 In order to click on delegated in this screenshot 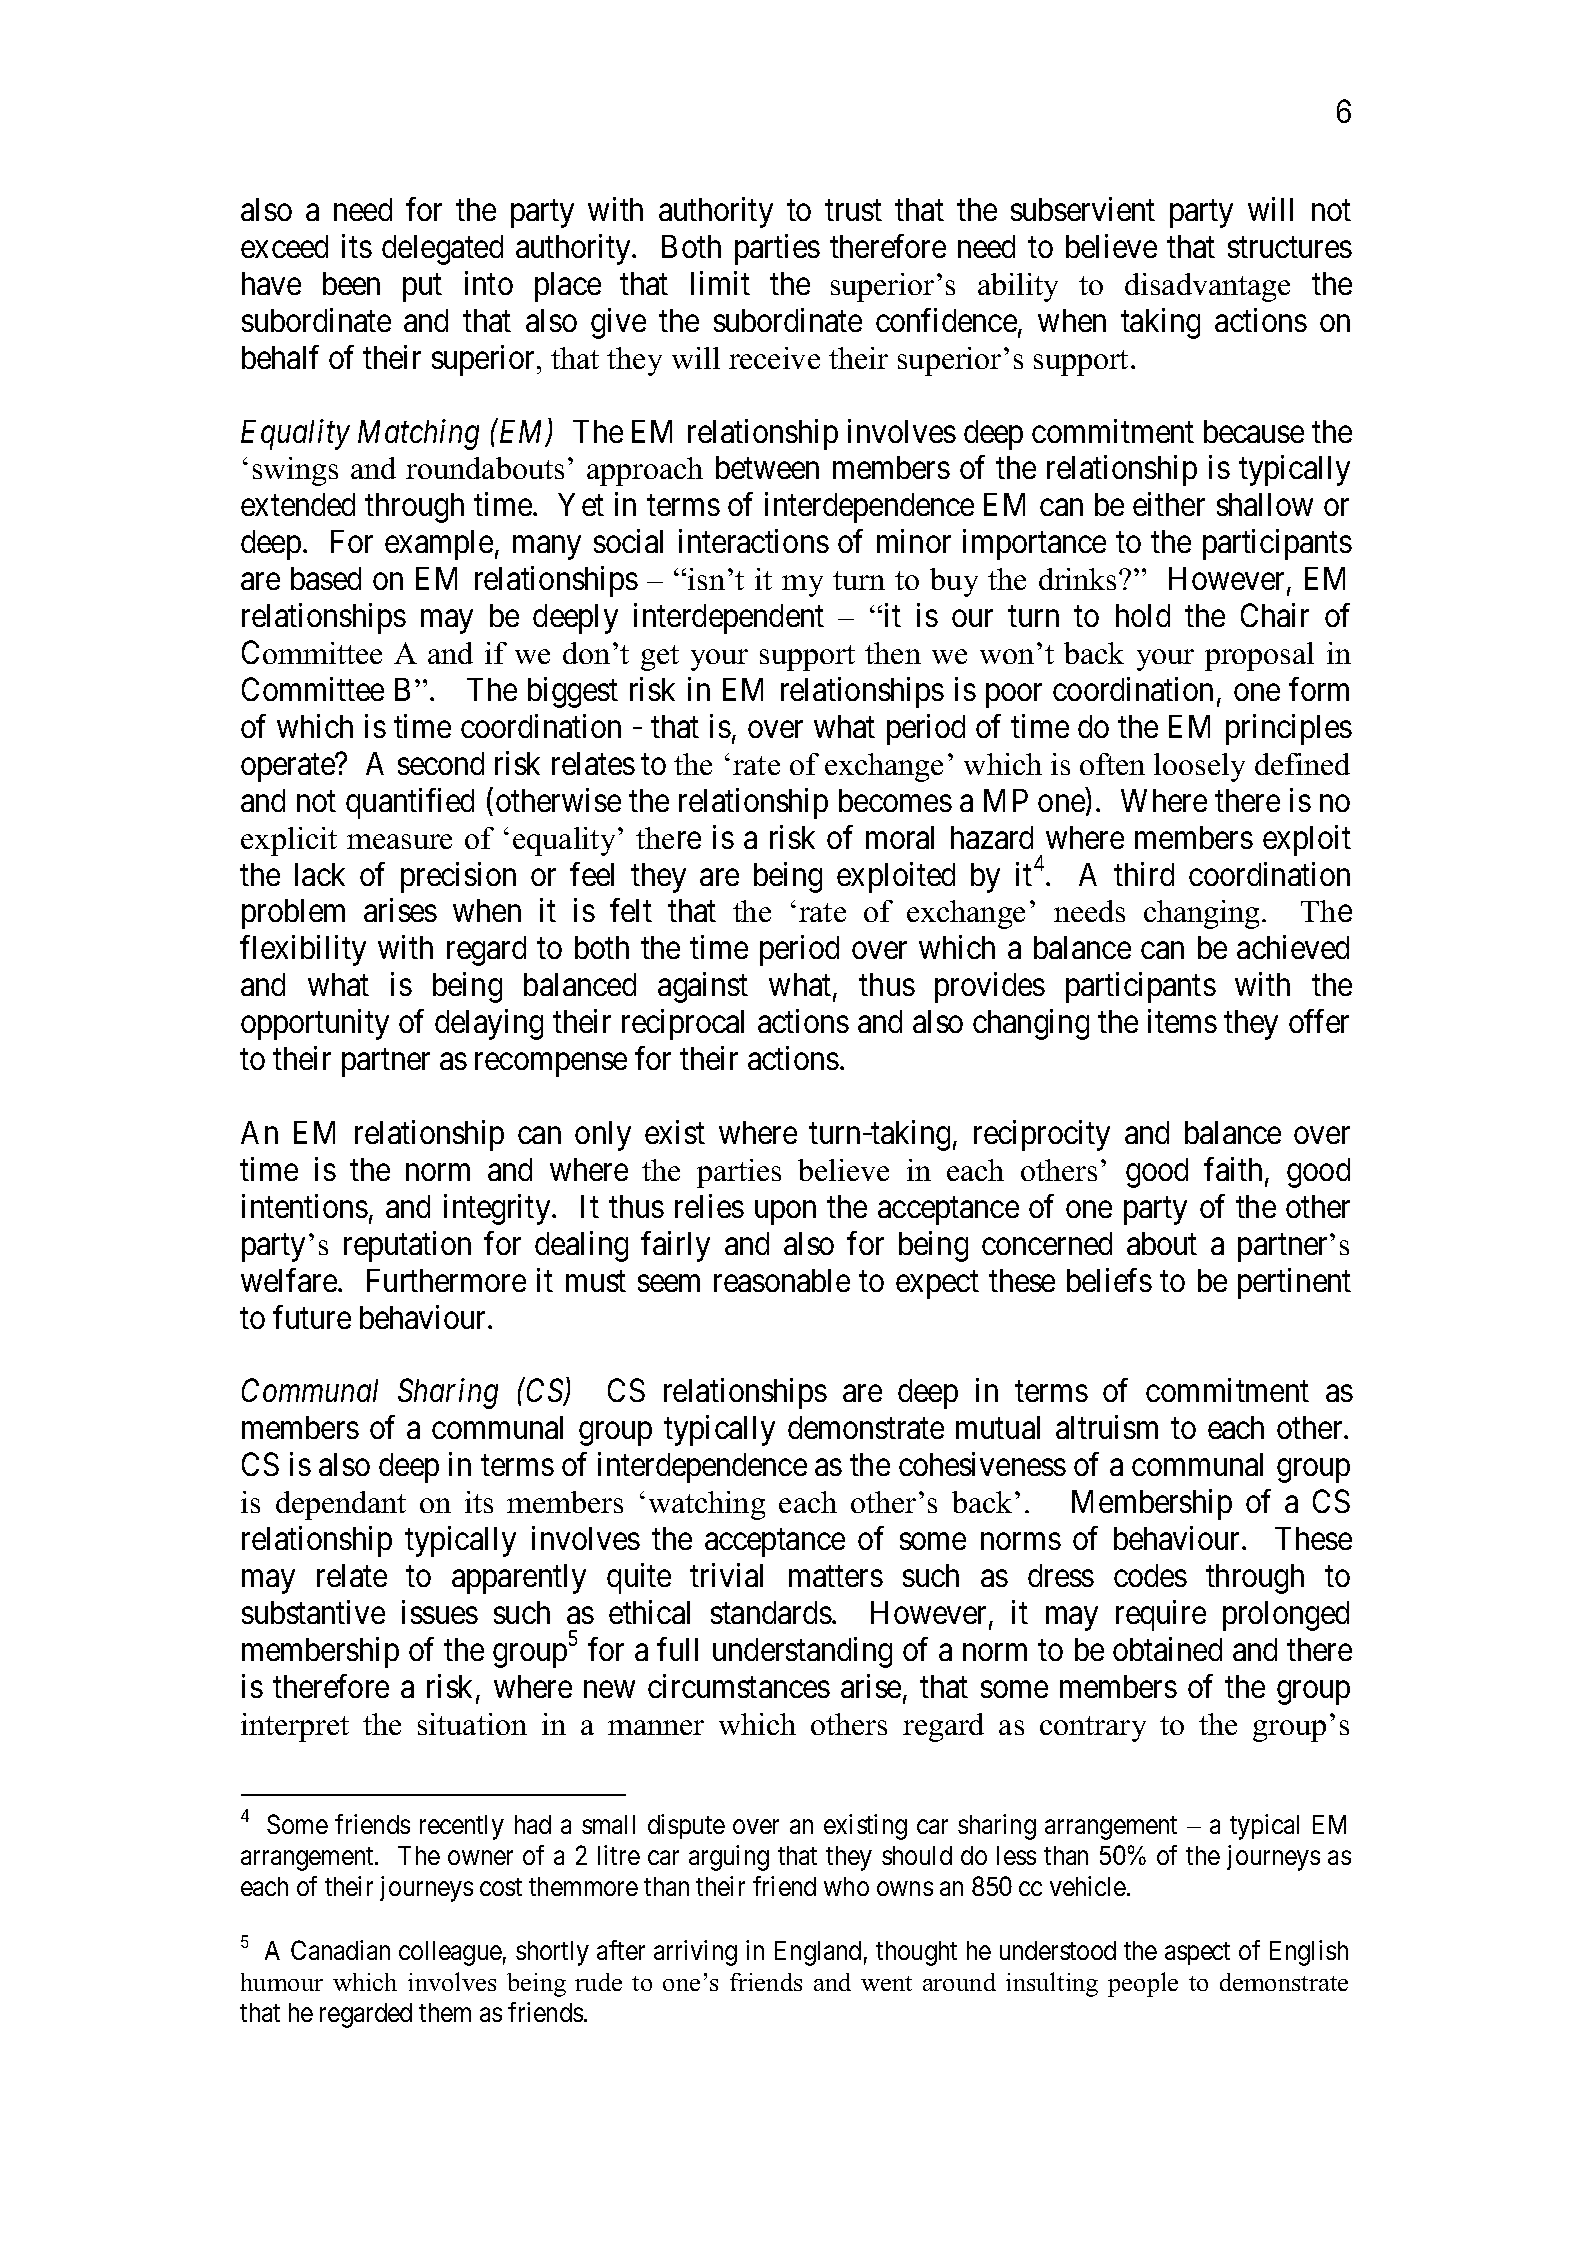, I will do `click(442, 250)`.
